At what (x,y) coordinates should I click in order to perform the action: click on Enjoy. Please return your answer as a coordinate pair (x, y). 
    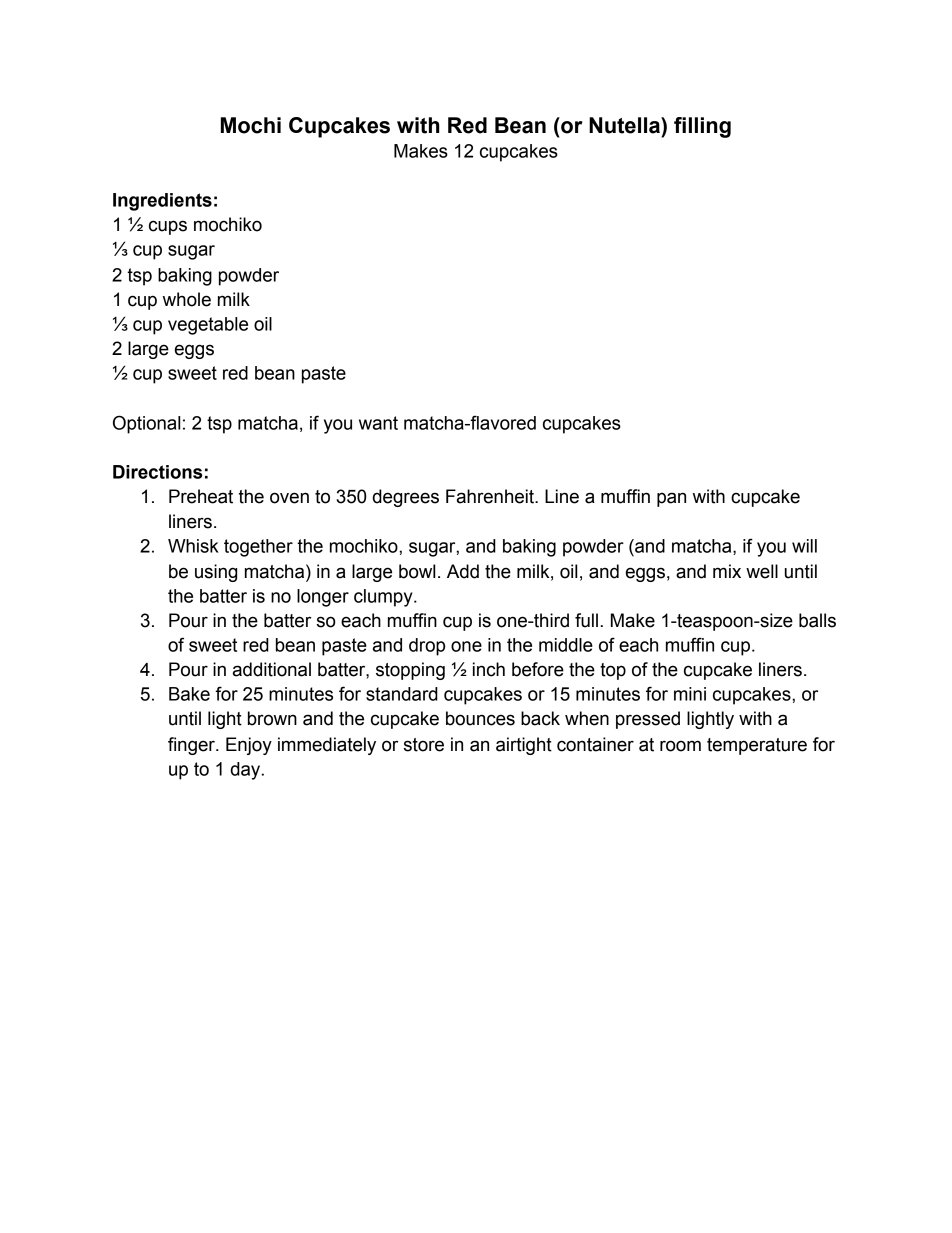
    Looking at the image, I should click on (249, 746).
